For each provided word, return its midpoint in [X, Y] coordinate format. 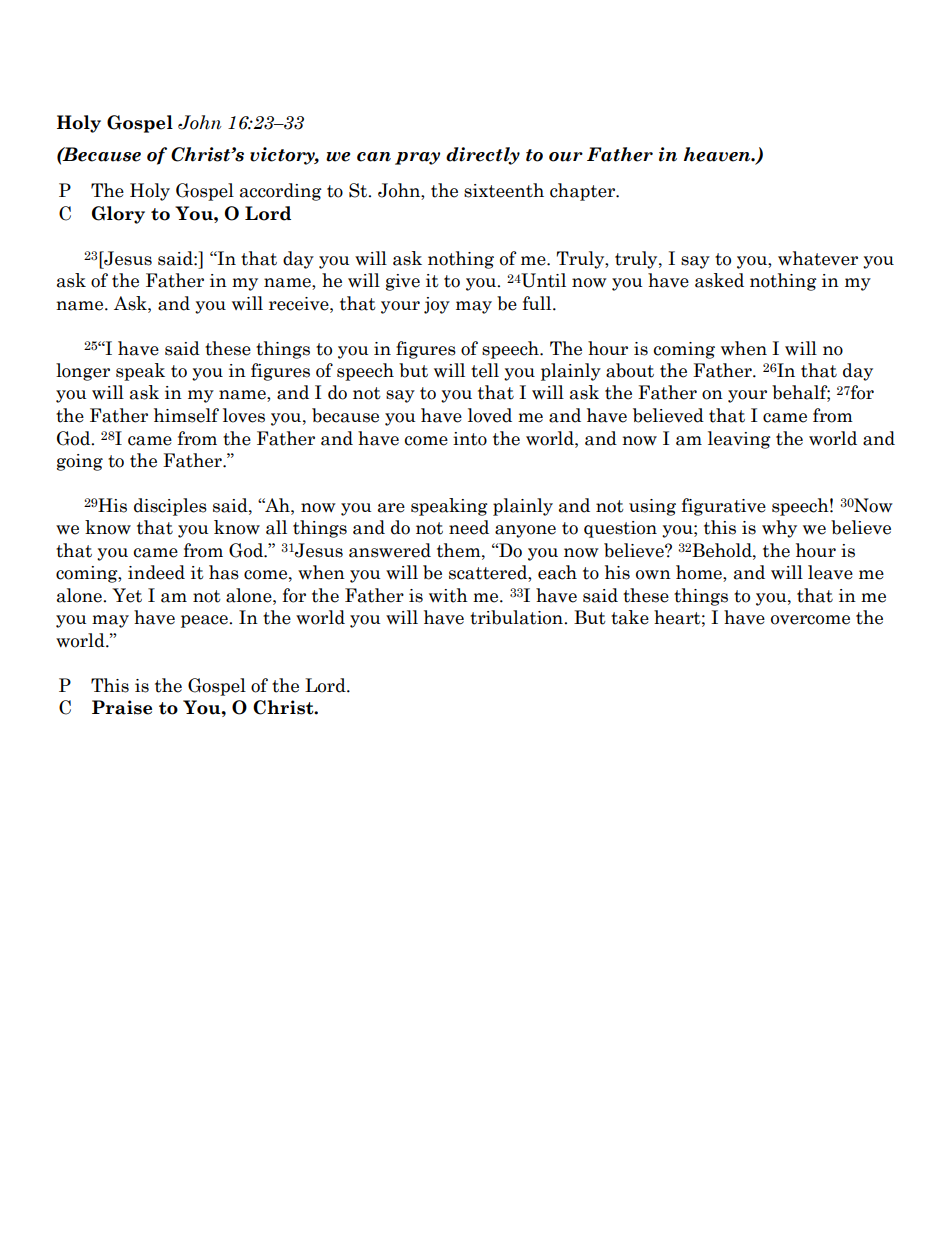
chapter [583, 192]
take [630, 617]
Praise [122, 707]
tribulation [517, 617]
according [281, 192]
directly [483, 156]
